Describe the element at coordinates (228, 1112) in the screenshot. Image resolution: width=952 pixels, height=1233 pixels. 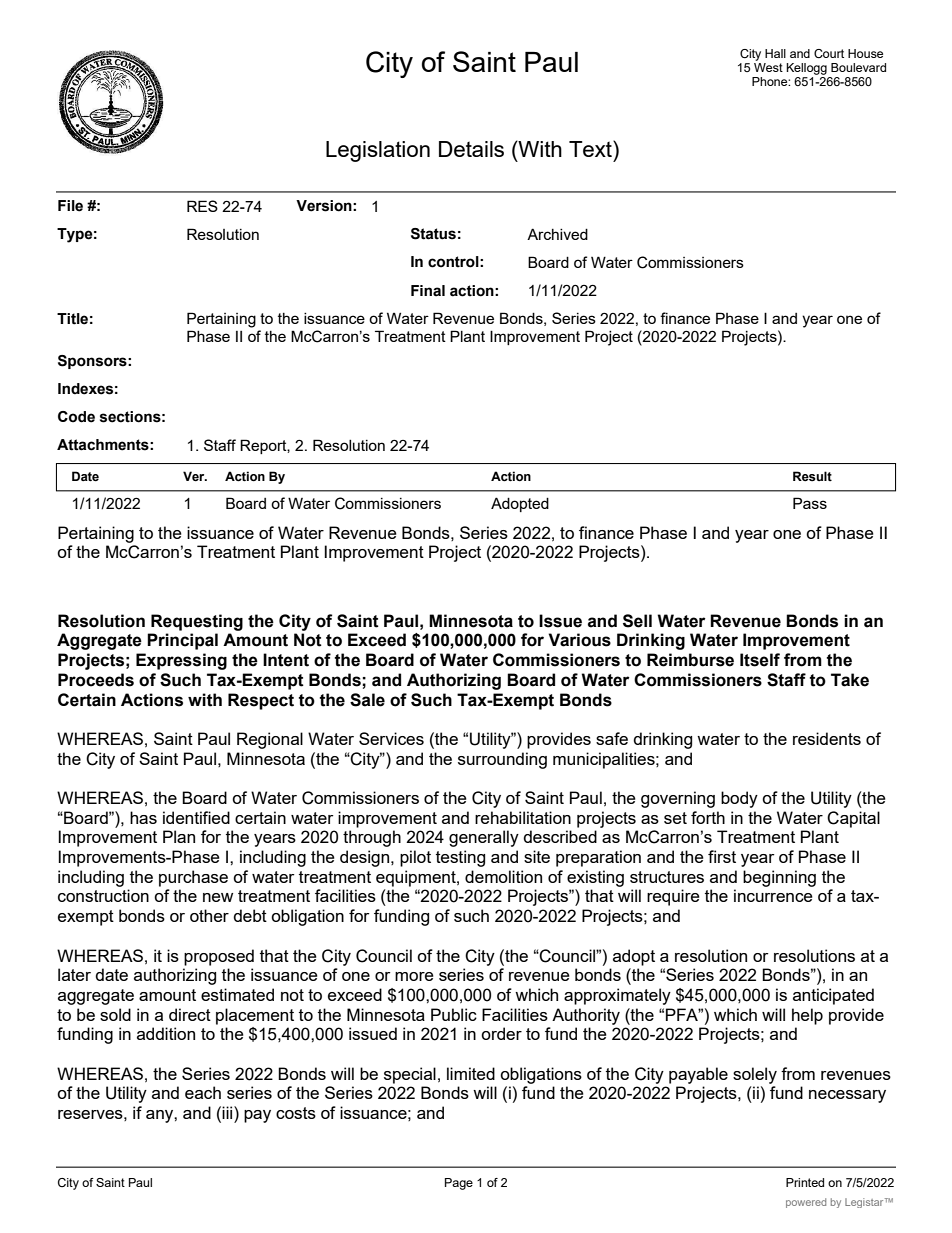
I see `iii` at that location.
